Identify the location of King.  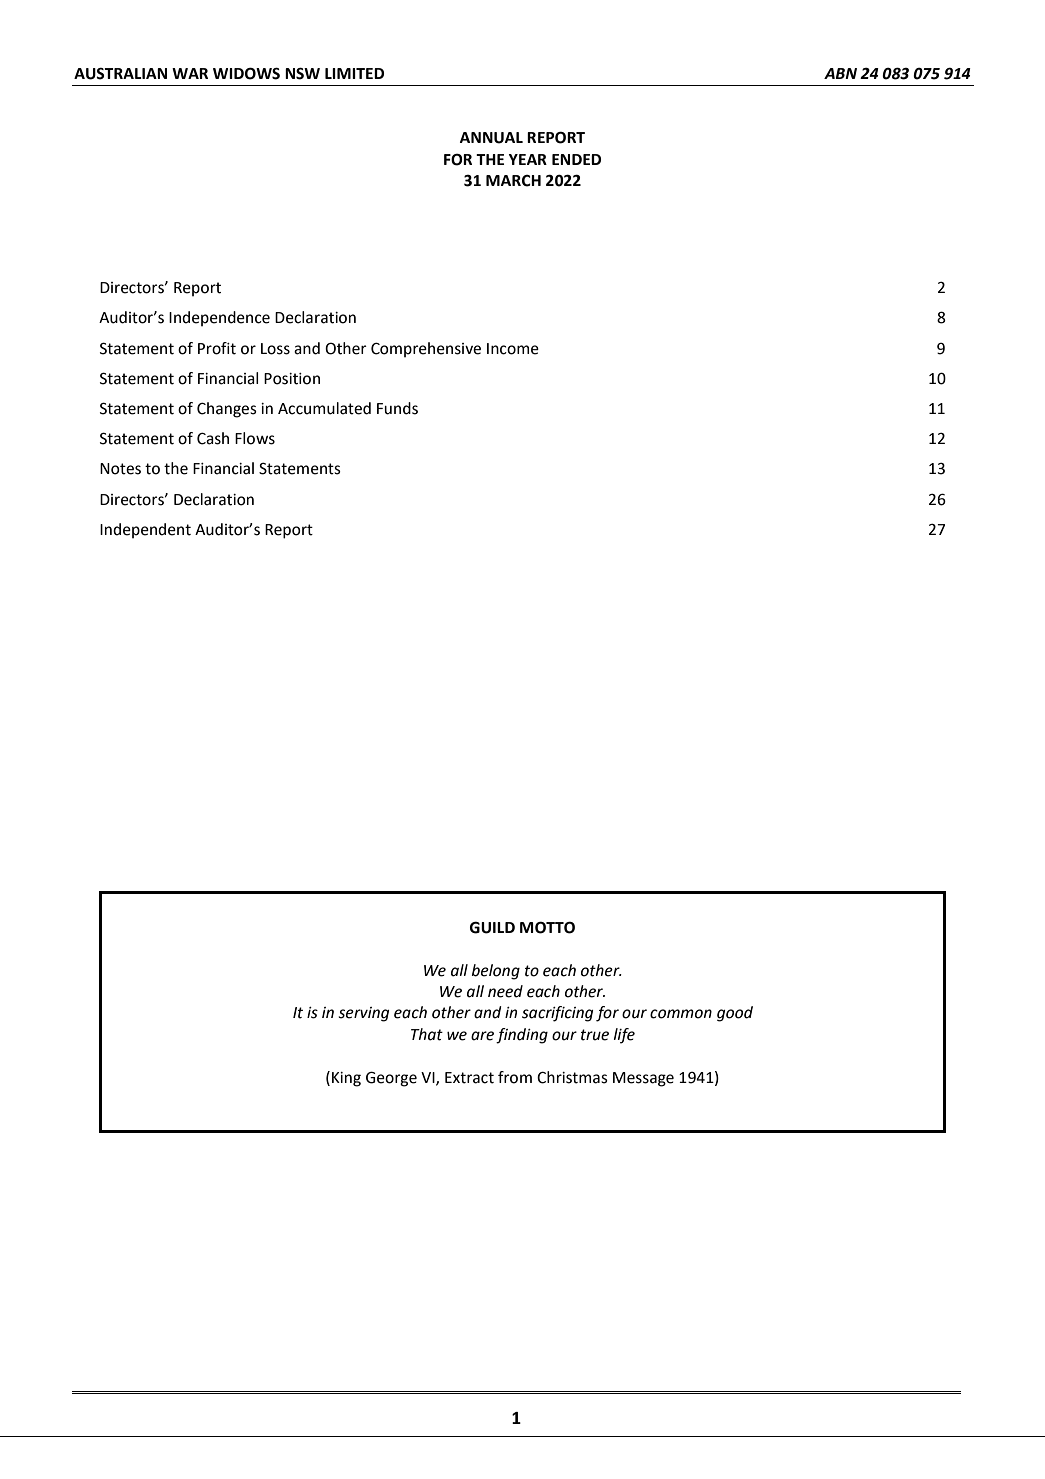
(346, 1079).
